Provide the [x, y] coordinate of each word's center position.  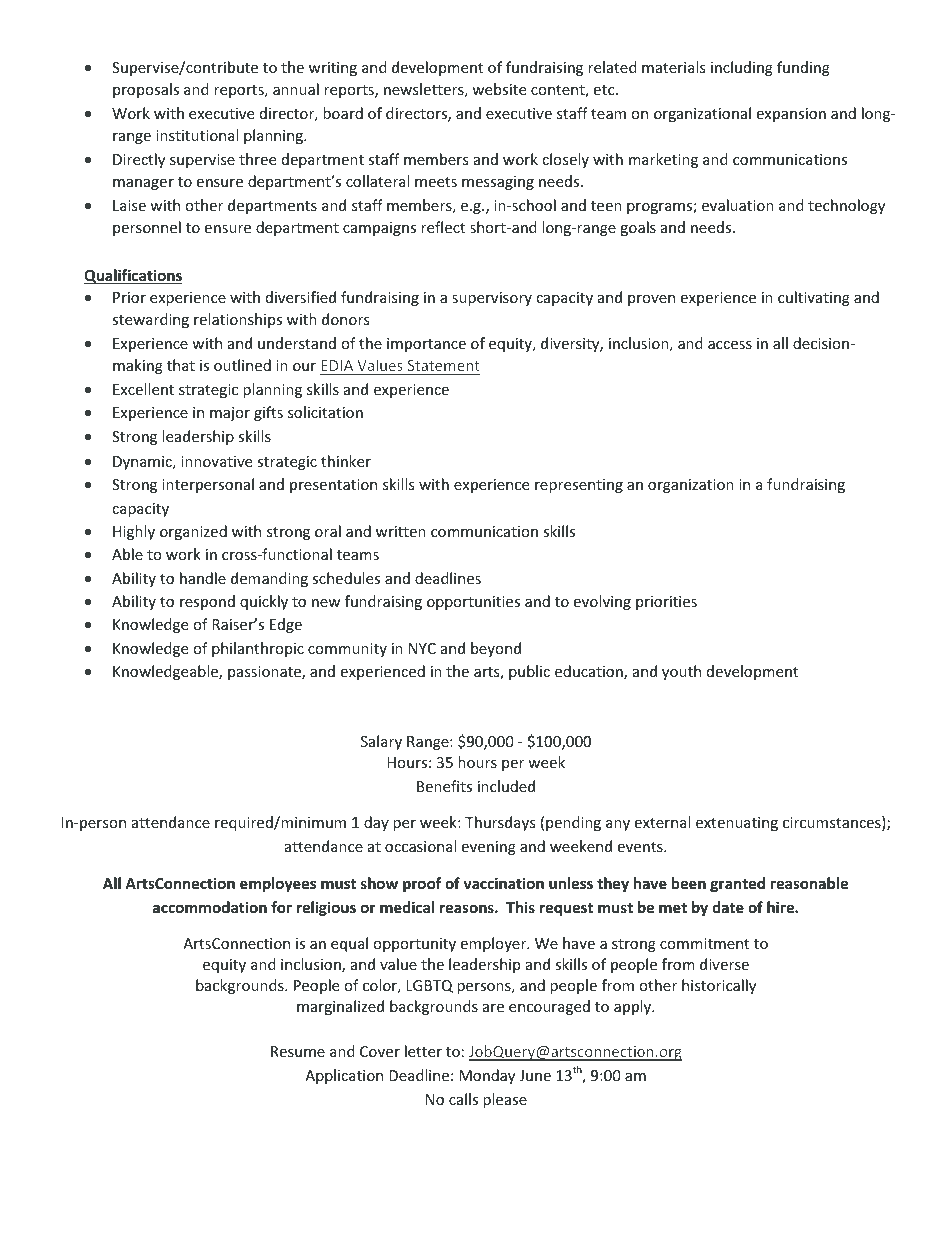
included [506, 786]
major [230, 414]
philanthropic [258, 649]
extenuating [737, 824]
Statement [443, 365]
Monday [487, 1076]
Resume [298, 1051]
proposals [146, 90]
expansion [791, 115]
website [499, 89]
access [730, 345]
